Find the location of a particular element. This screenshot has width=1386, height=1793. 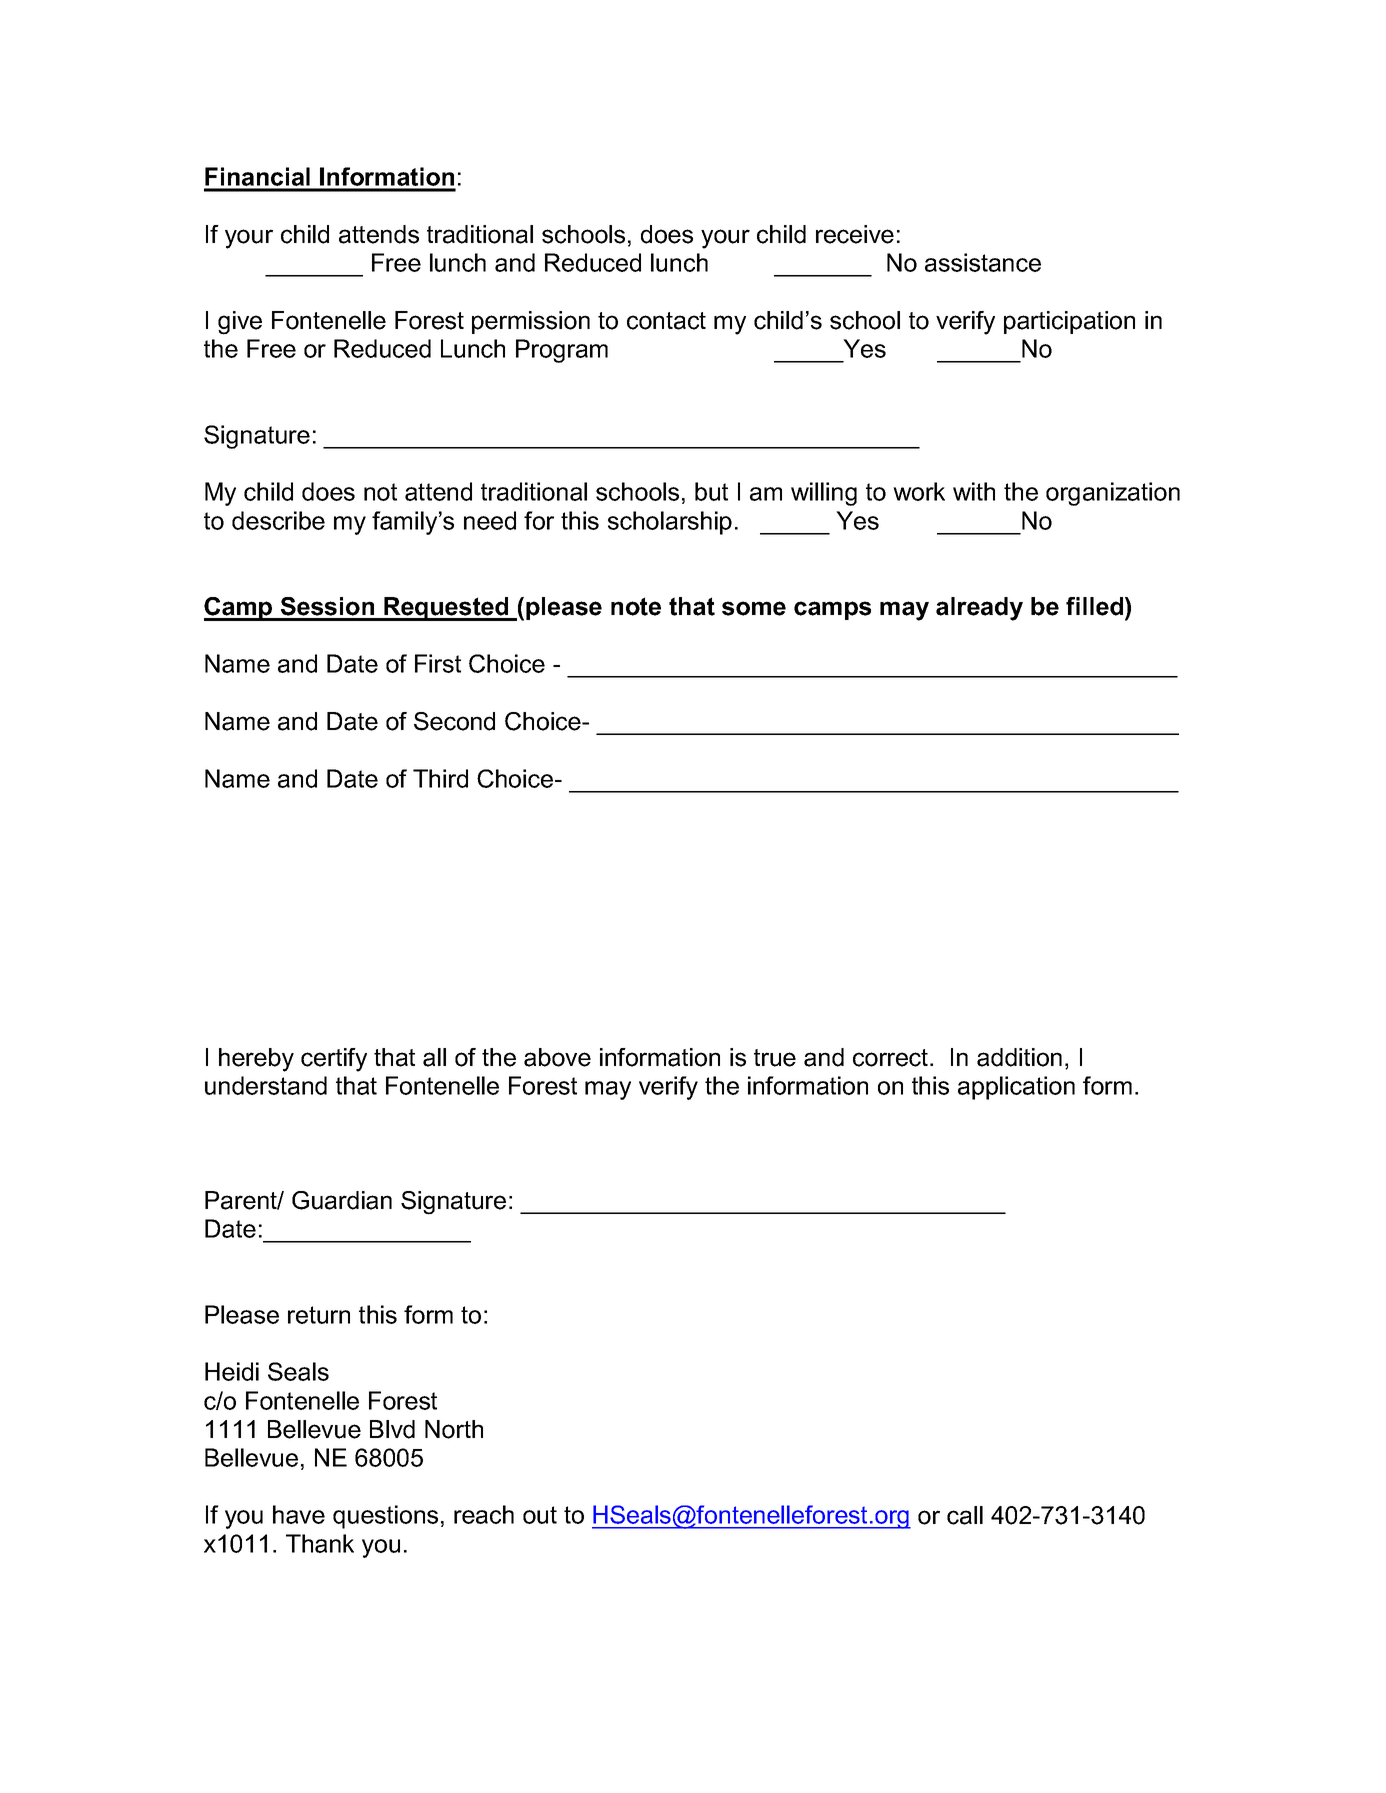

contact is located at coordinates (666, 321).
